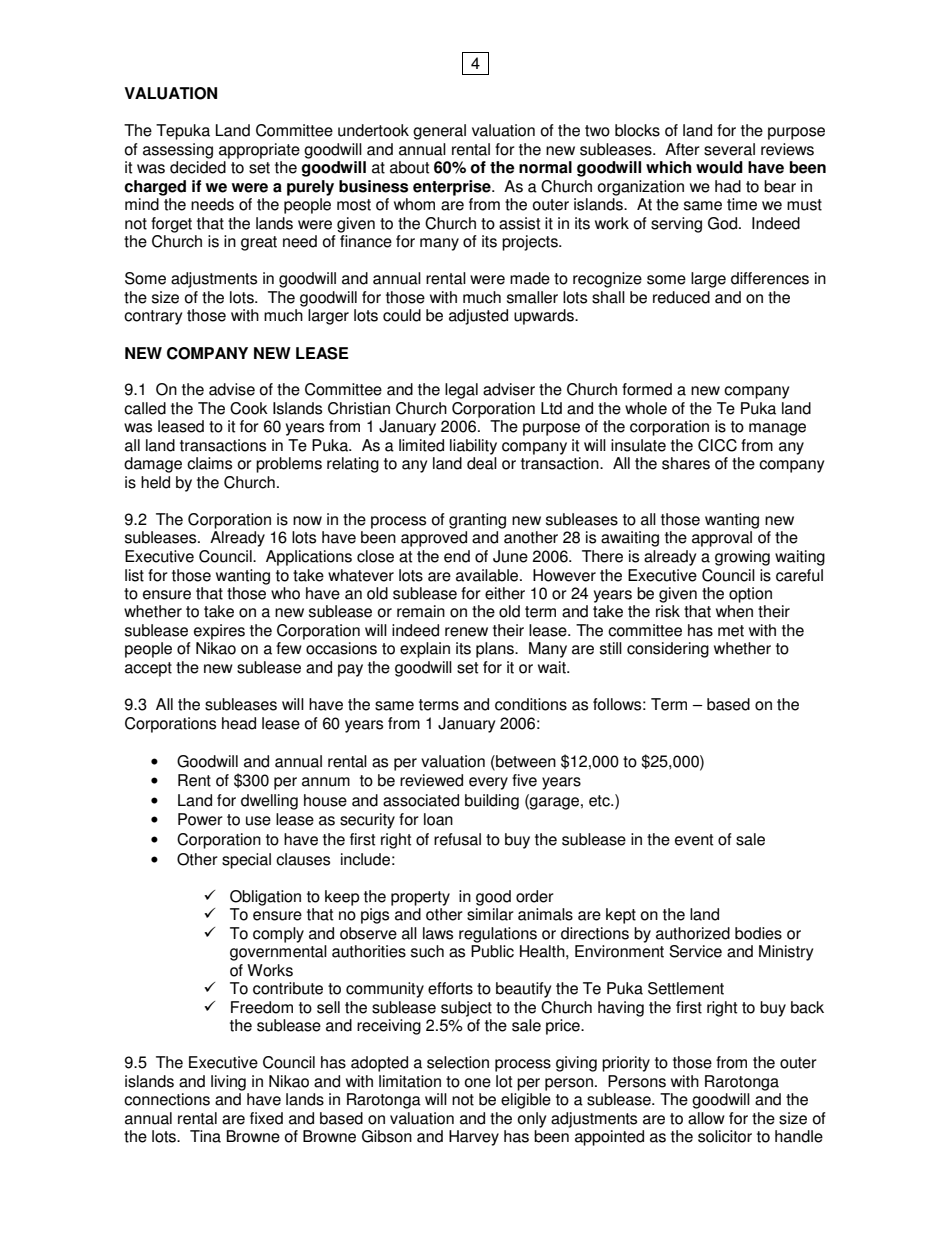 The image size is (952, 1233). Describe the element at coordinates (731, 631) in the screenshot. I see `met` at that location.
